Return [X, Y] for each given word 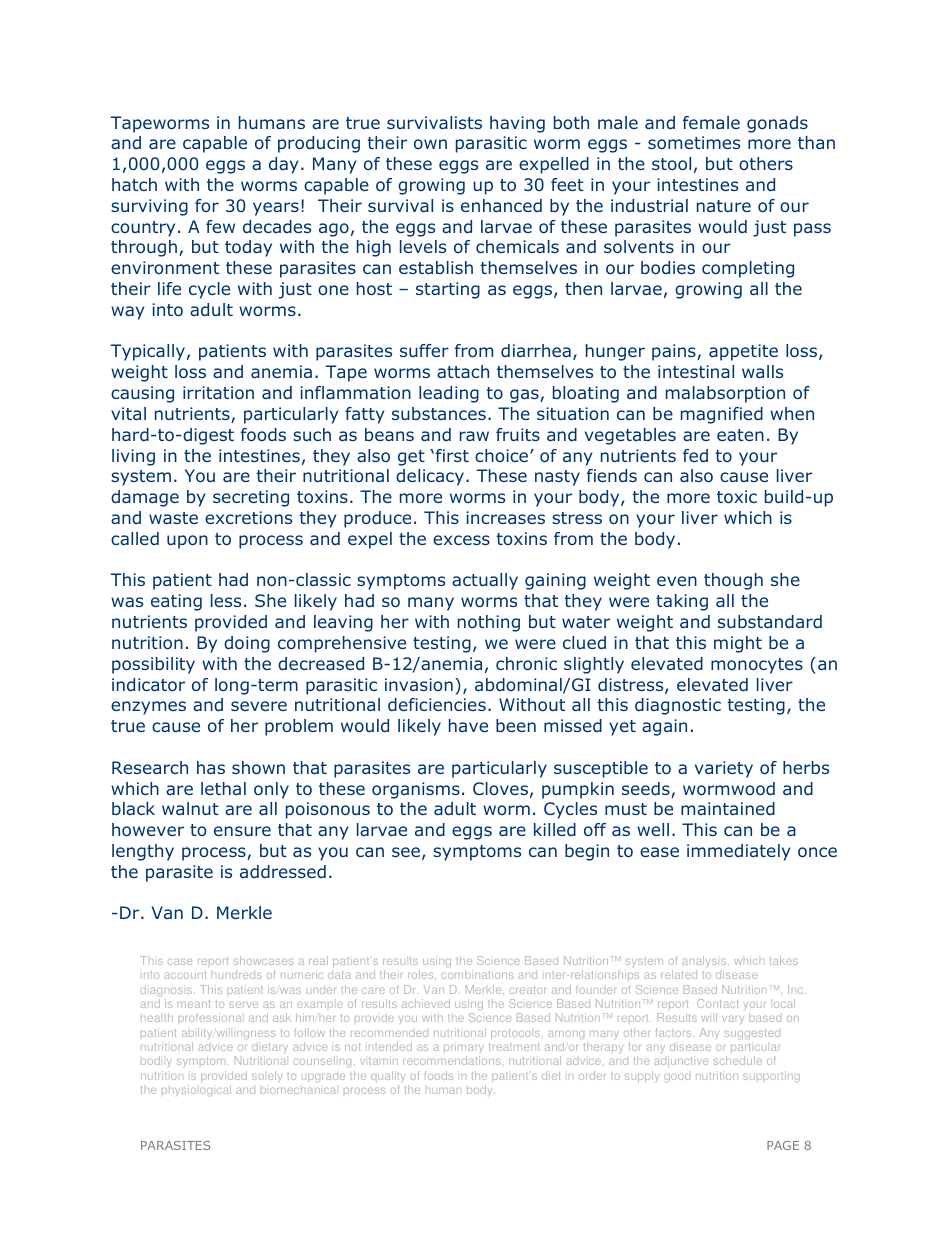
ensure [242, 831]
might [738, 644]
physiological [196, 1090]
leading [449, 394]
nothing [489, 623]
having [517, 124]
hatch [134, 184]
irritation [218, 392]
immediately [739, 852]
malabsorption [725, 394]
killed [555, 829]
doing [247, 644]
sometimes [694, 142]
